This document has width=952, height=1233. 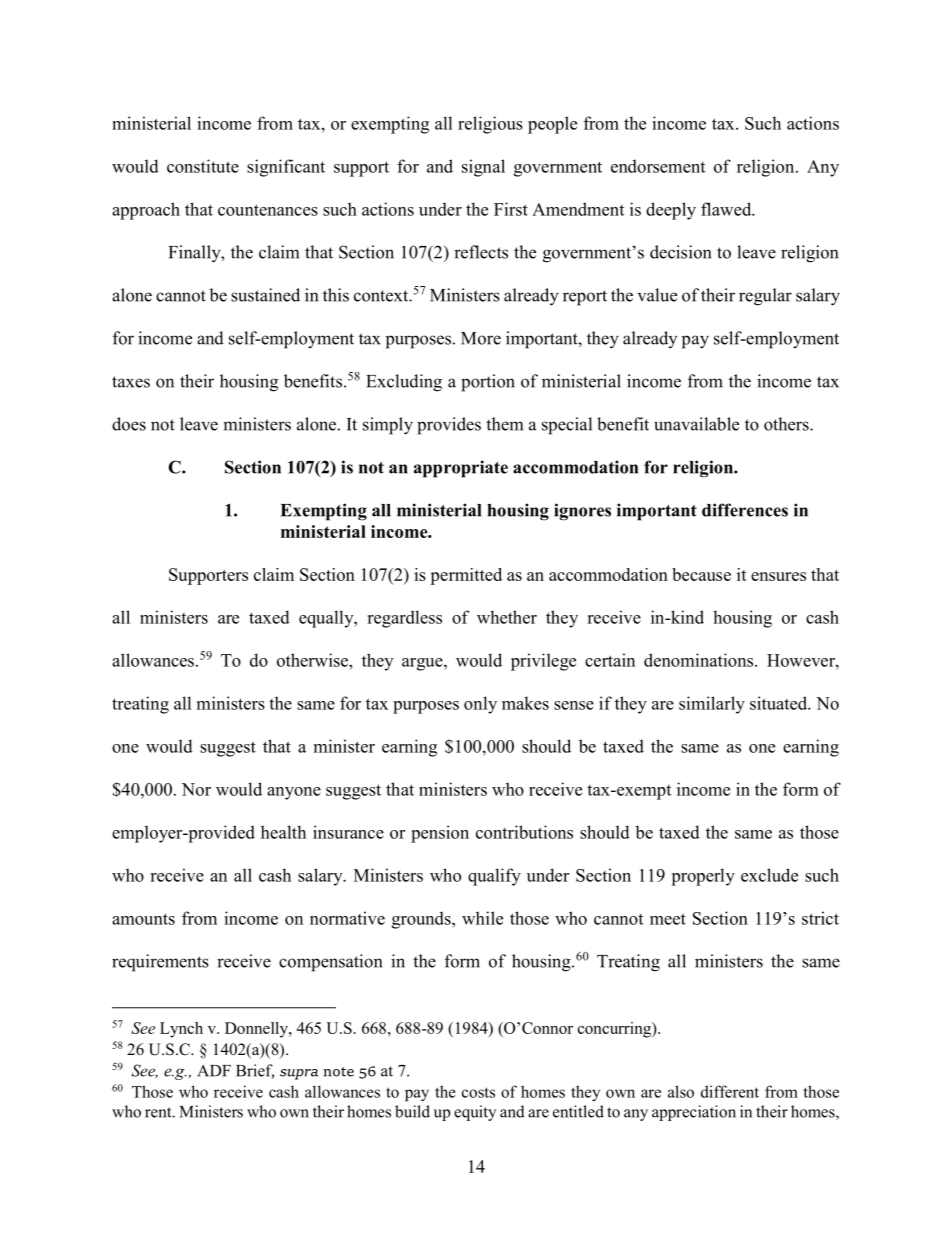 I want to click on taxes, so click(x=131, y=382).
